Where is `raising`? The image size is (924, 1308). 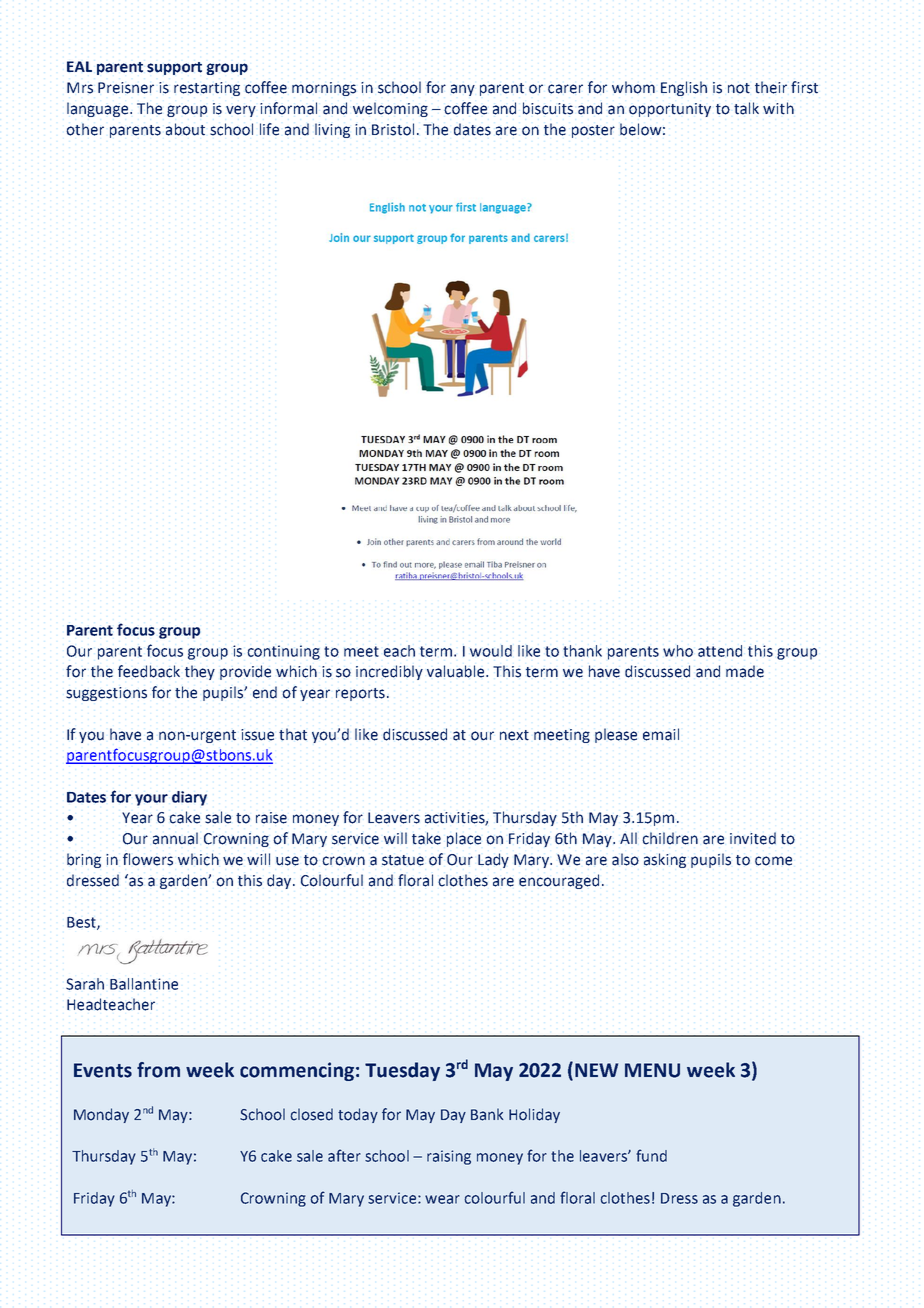
raising is located at coordinates (449, 1157).
